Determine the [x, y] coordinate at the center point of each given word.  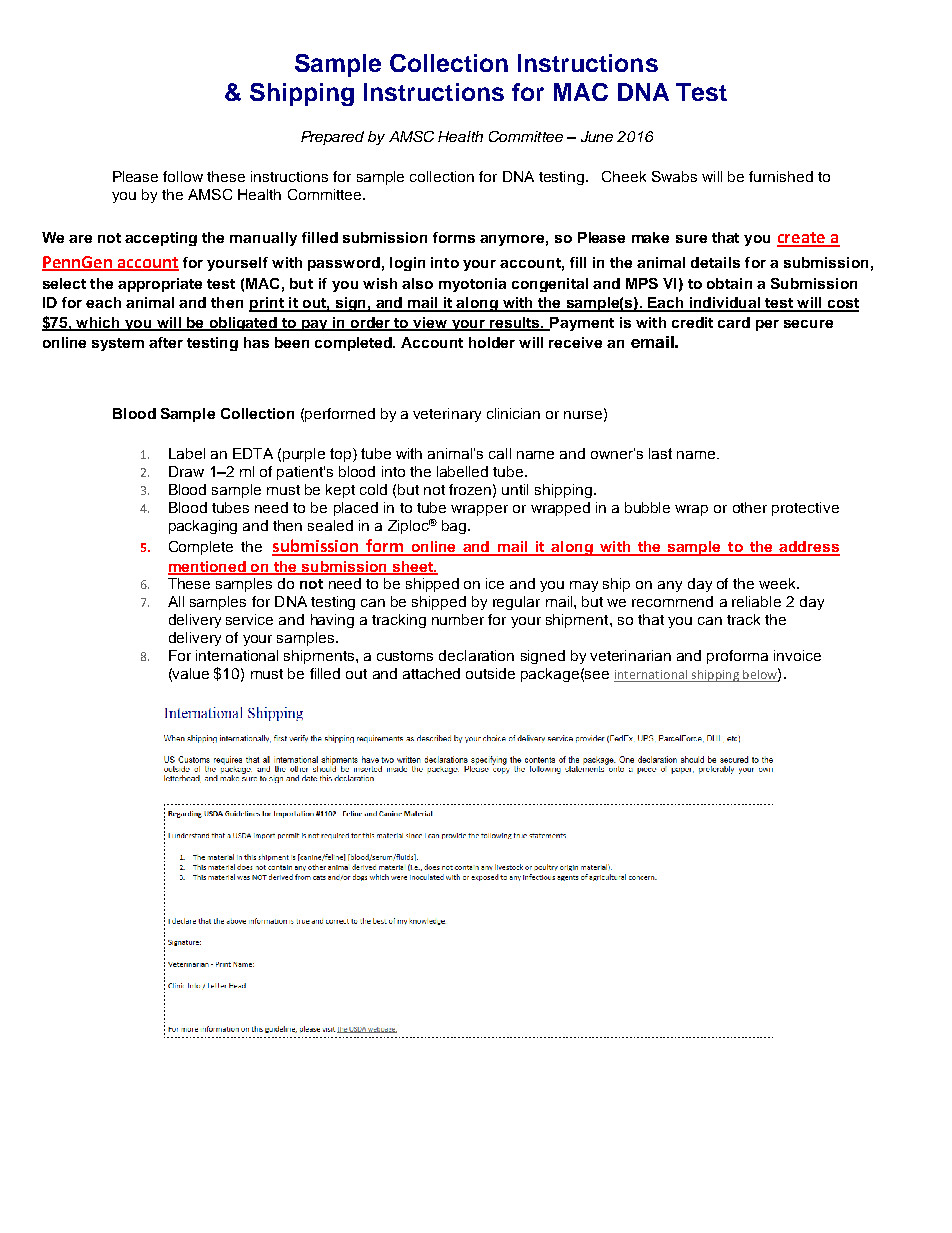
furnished [781, 176]
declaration [476, 655]
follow [183, 176]
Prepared [332, 138]
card [734, 322]
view [430, 323]
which [98, 323]
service [249, 619]
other [750, 507]
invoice [797, 655]
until [515, 489]
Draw [186, 471]
